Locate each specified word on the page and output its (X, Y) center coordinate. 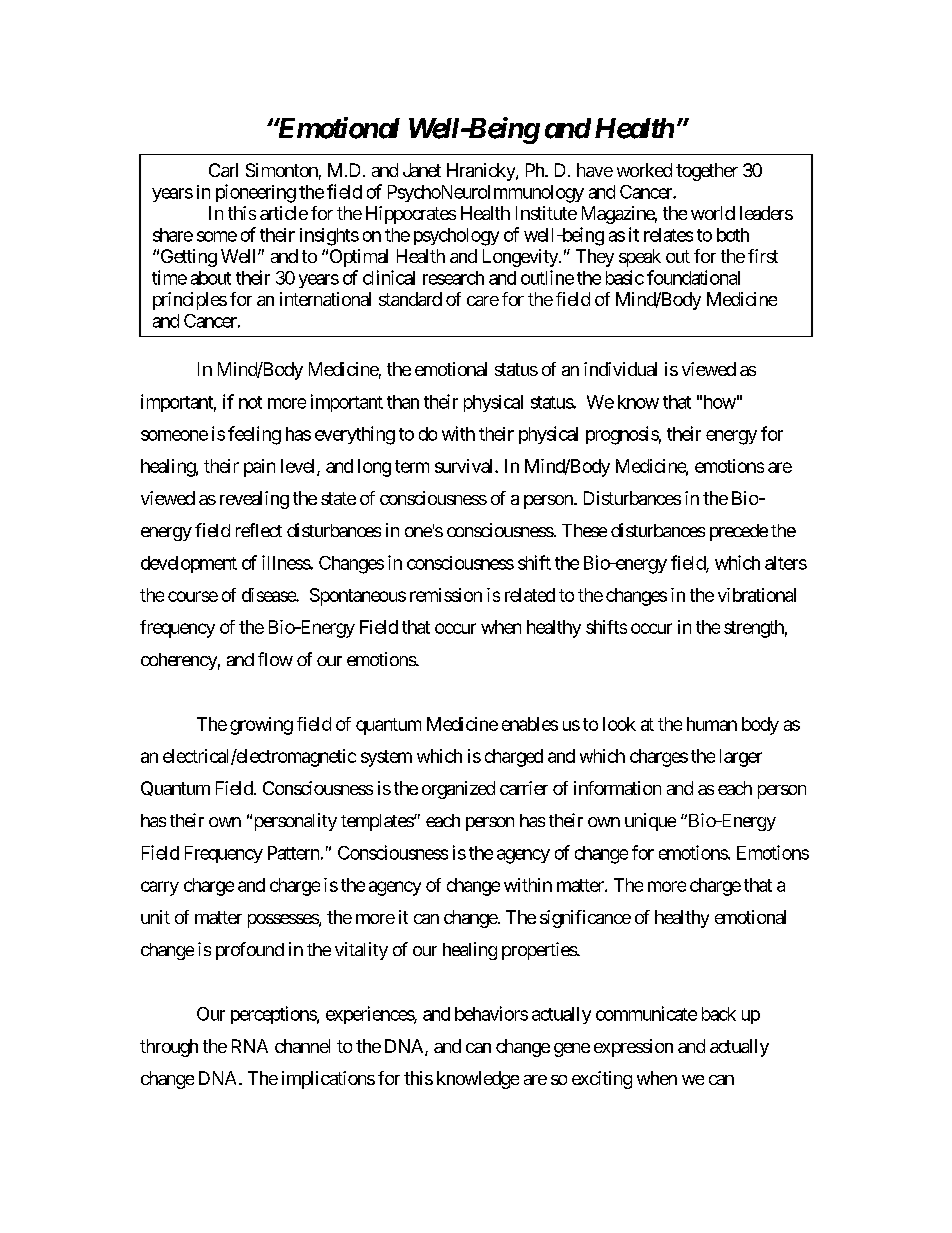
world (713, 213)
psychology (456, 237)
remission (446, 595)
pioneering (256, 193)
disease (269, 595)
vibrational (757, 595)
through (169, 1048)
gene (572, 1050)
